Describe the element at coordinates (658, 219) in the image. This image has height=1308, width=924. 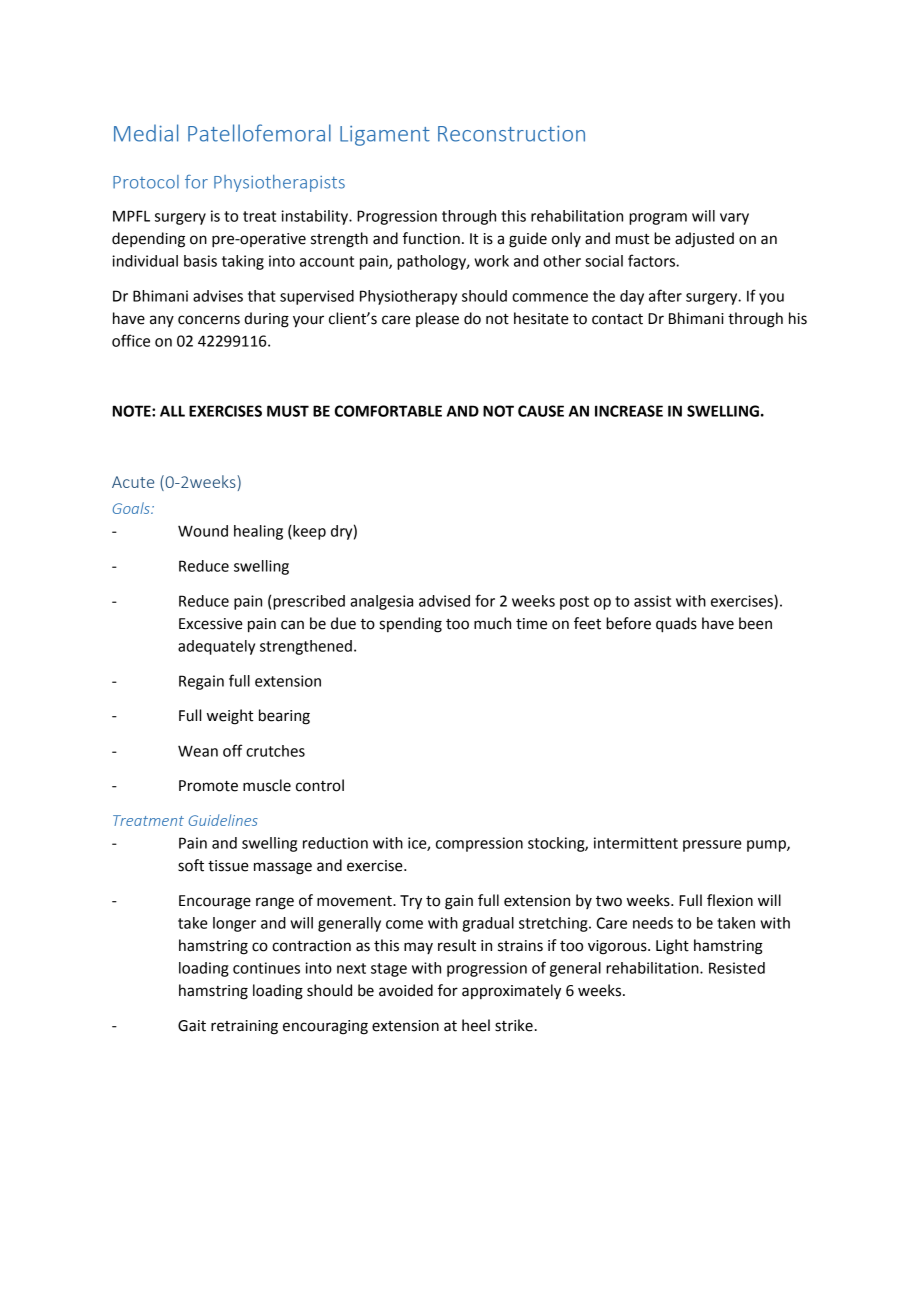
I see `program` at that location.
